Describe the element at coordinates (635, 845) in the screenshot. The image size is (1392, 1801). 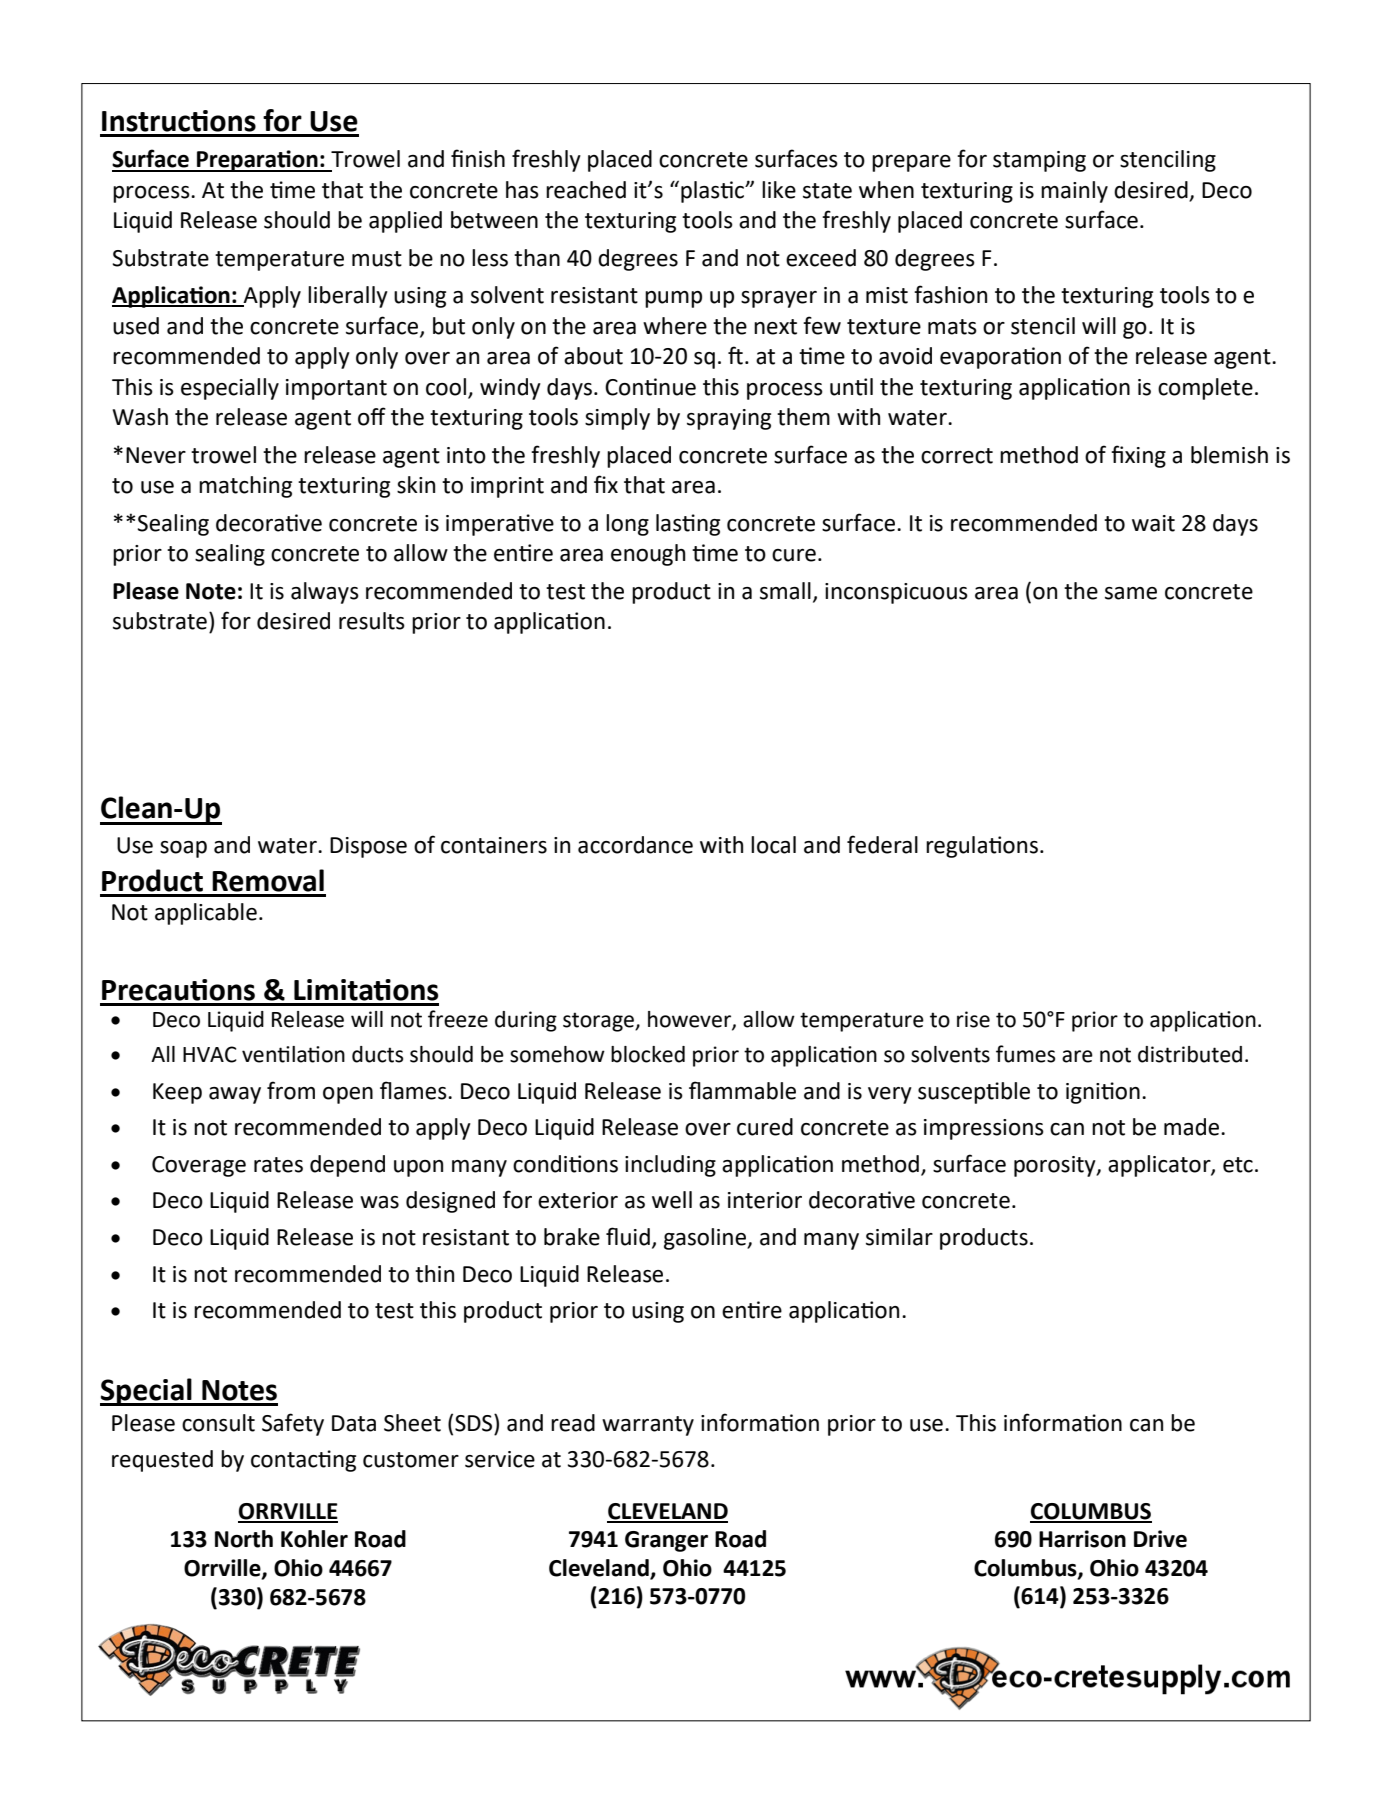
I see `accordance` at that location.
